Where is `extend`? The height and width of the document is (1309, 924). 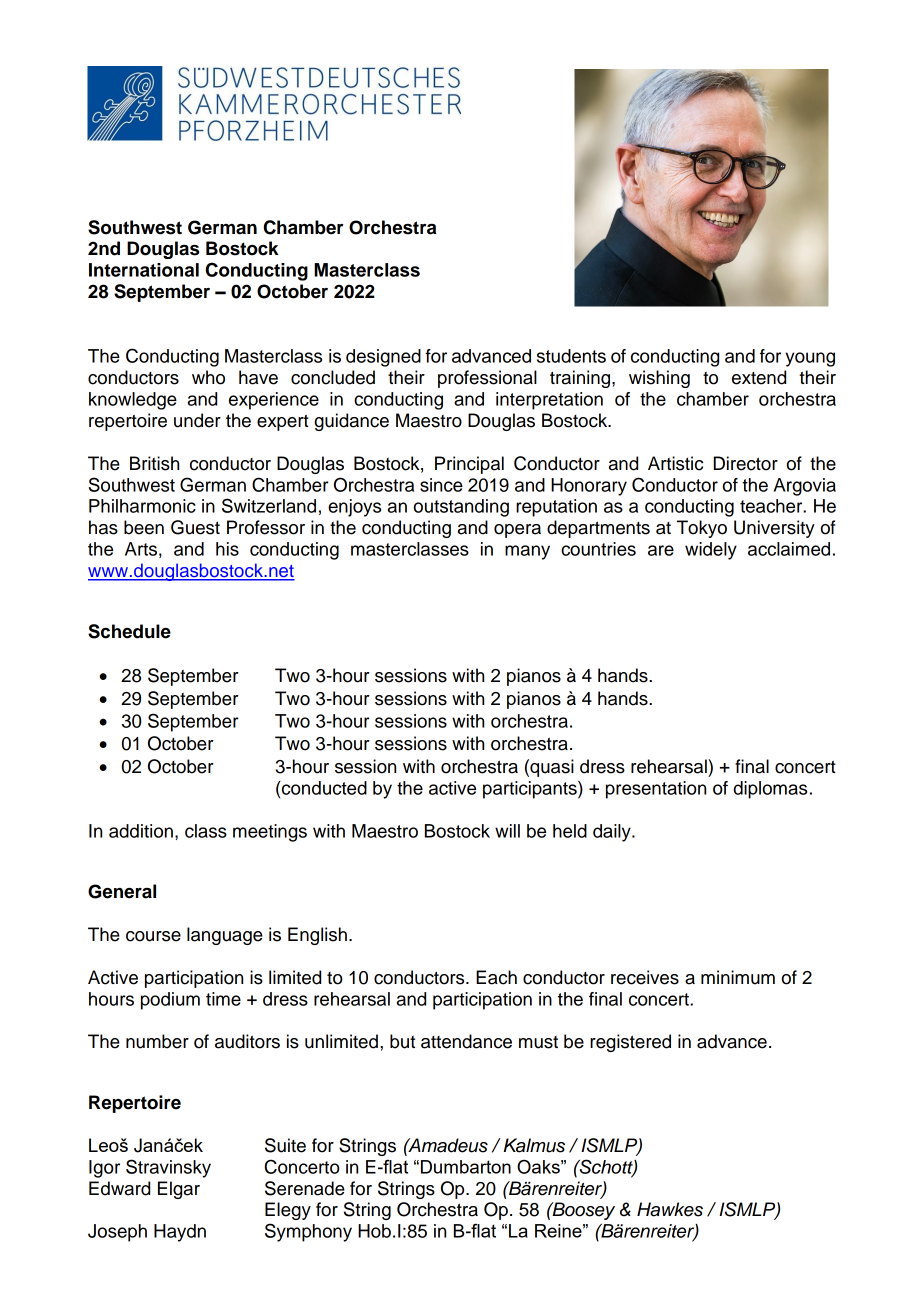
extend is located at coordinates (759, 377).
